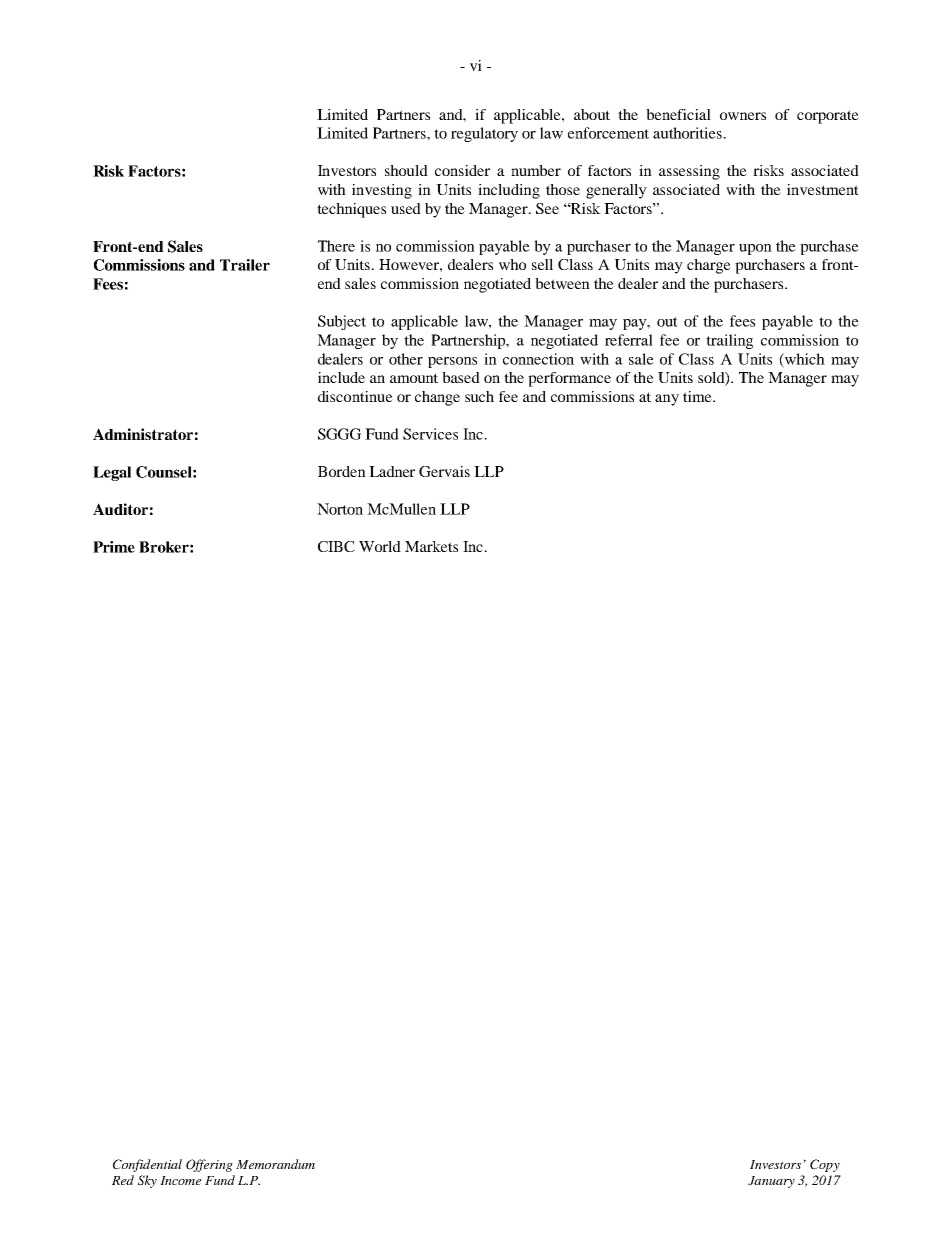 The image size is (952, 1233). Describe the element at coordinates (147, 1165) in the document. I see `Confidential` at that location.
